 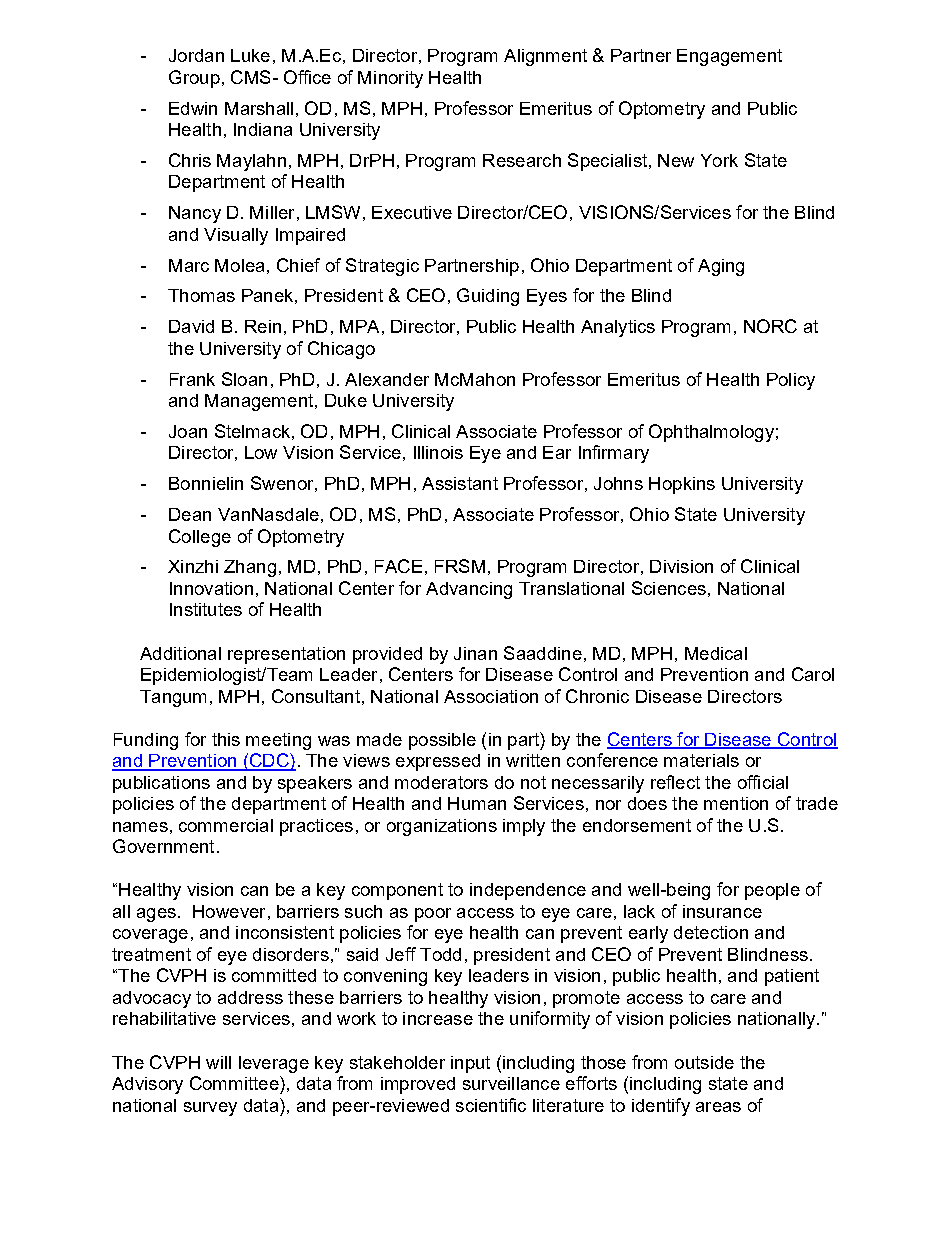 What do you see at coordinates (716, 653) in the screenshot?
I see `Medical` at bounding box center [716, 653].
